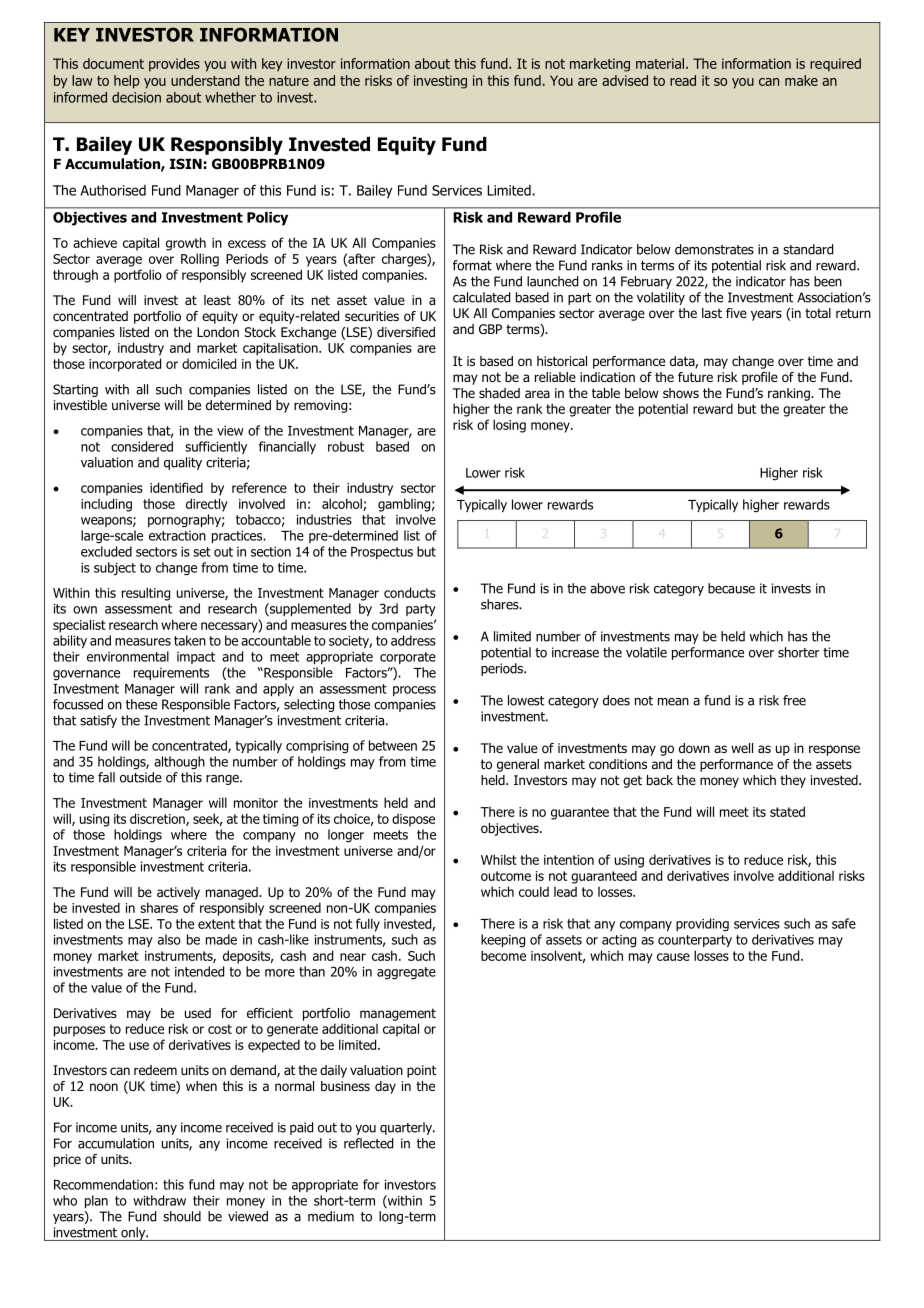 This image has width=924, height=1308. Describe the element at coordinates (794, 700) in the image. I see `free` at that location.
